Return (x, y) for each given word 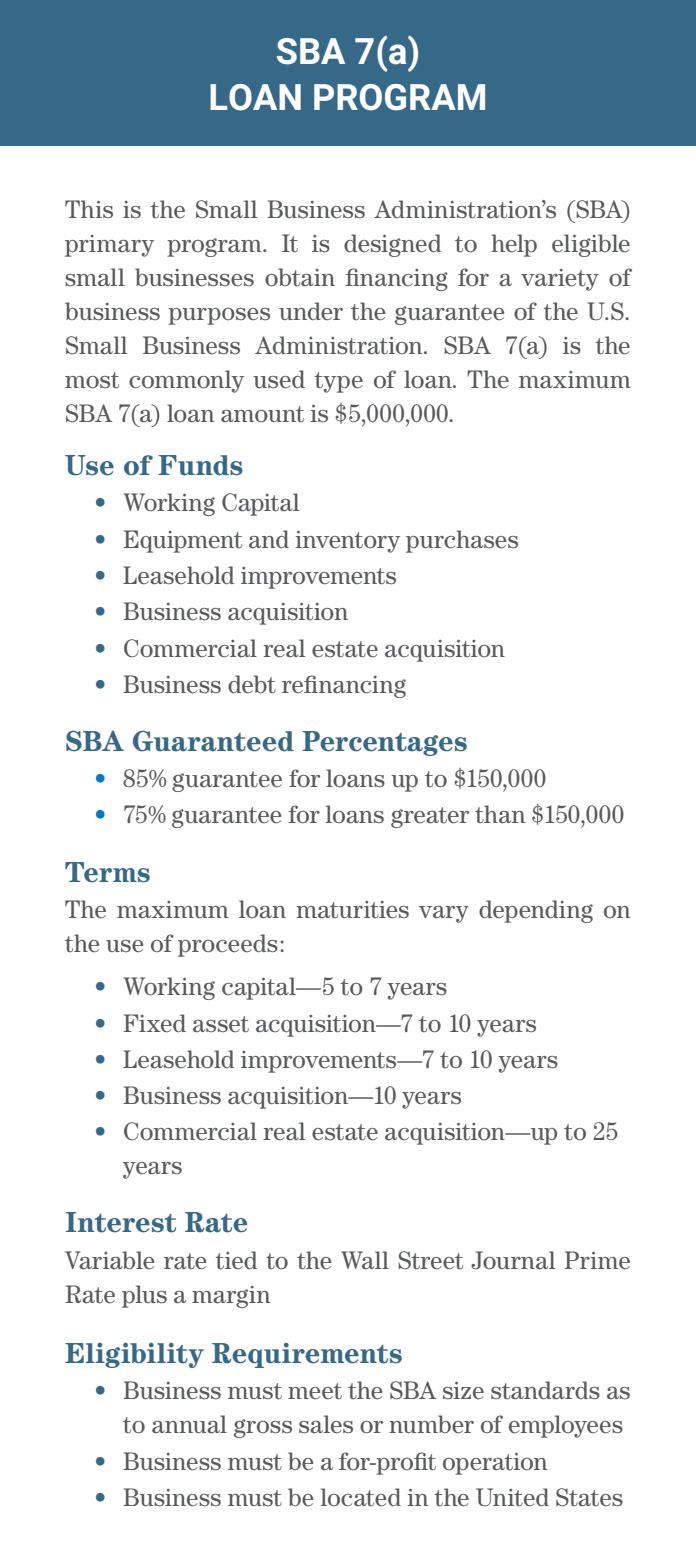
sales (326, 1424)
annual (189, 1424)
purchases (462, 541)
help (514, 245)
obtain (300, 277)
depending (536, 911)
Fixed (154, 1023)
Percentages (384, 743)
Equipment (182, 541)
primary (109, 246)
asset (221, 1024)
